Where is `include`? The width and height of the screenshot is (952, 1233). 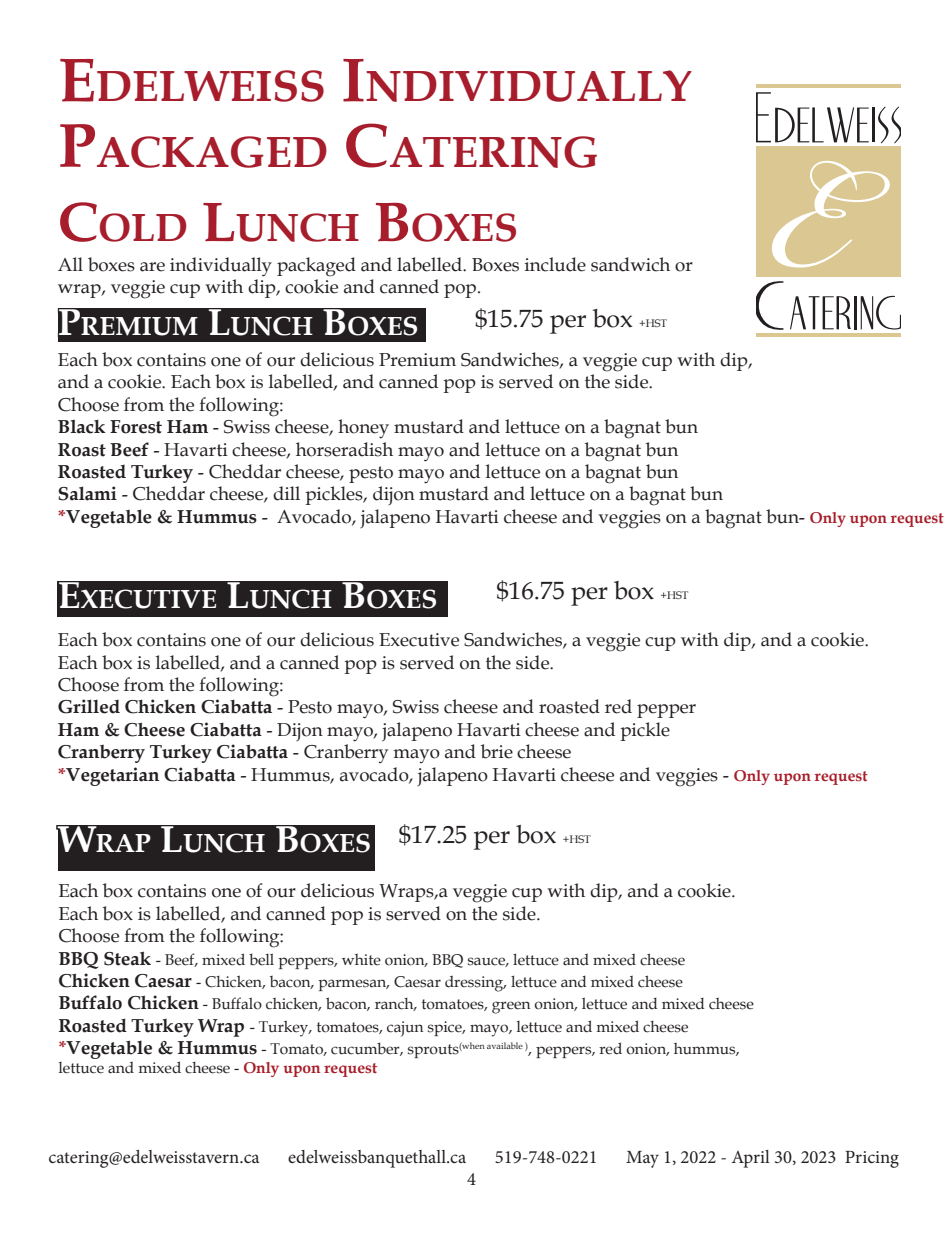 include is located at coordinates (555, 264).
